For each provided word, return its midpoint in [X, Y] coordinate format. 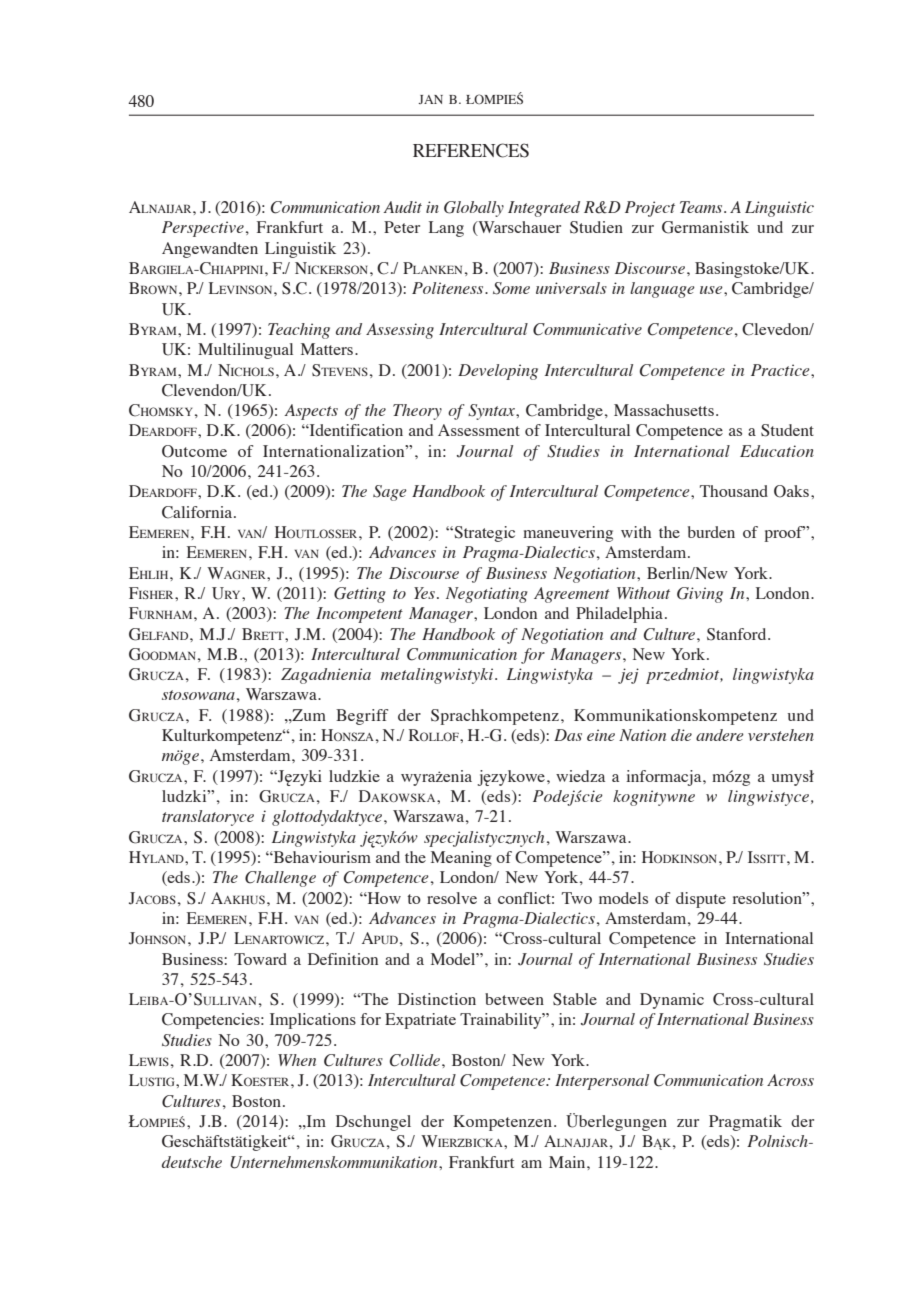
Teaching [299, 331]
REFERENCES [471, 150]
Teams [702, 207]
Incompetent [359, 615]
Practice [781, 370]
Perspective [203, 229]
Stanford [738, 634]
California [198, 512]
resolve [452, 898]
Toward [260, 959]
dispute [701, 900]
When [297, 1060]
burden [711, 532]
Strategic [483, 534]
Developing [498, 372]
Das [568, 735]
